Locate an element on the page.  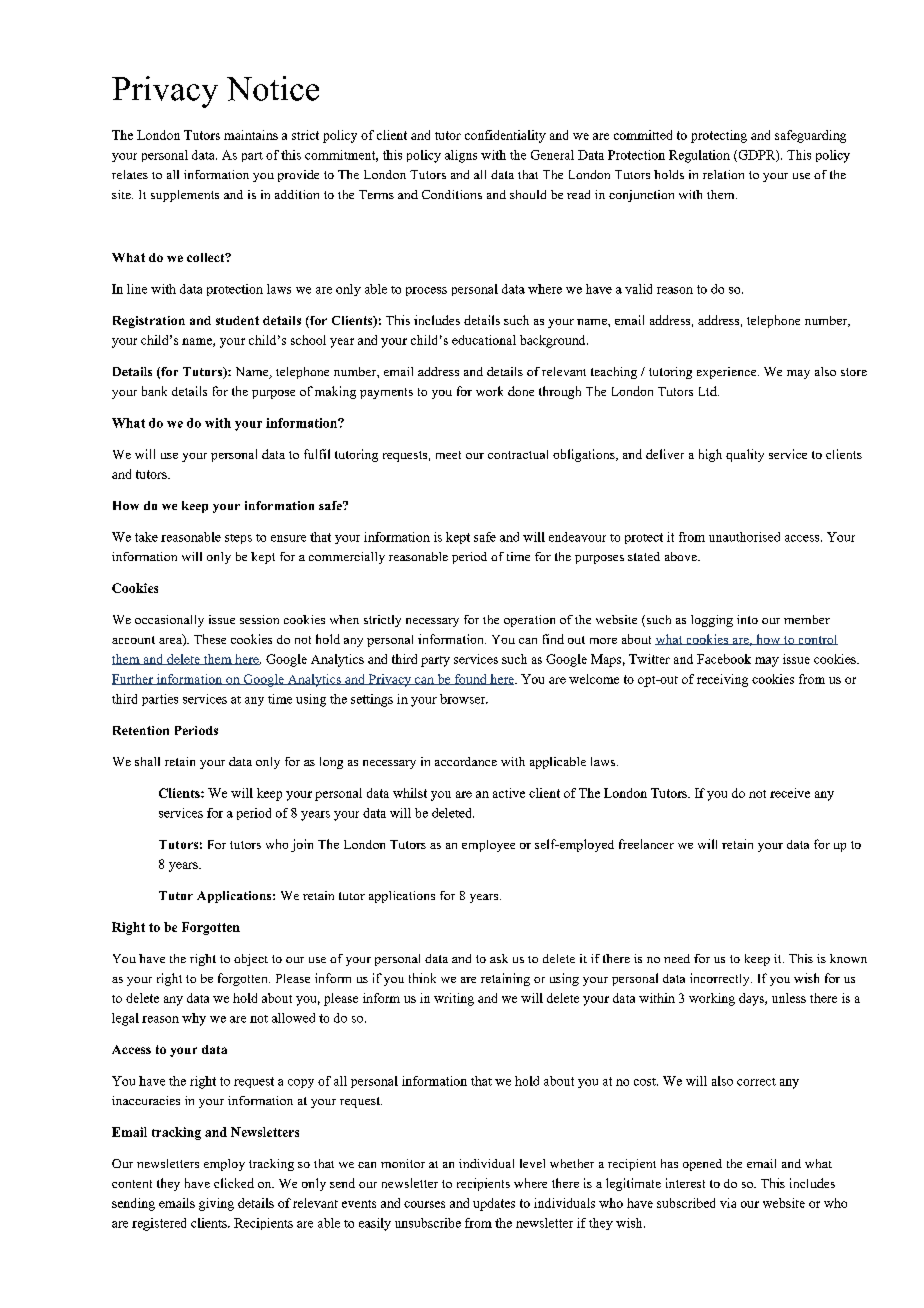
found is located at coordinates (470, 679).
